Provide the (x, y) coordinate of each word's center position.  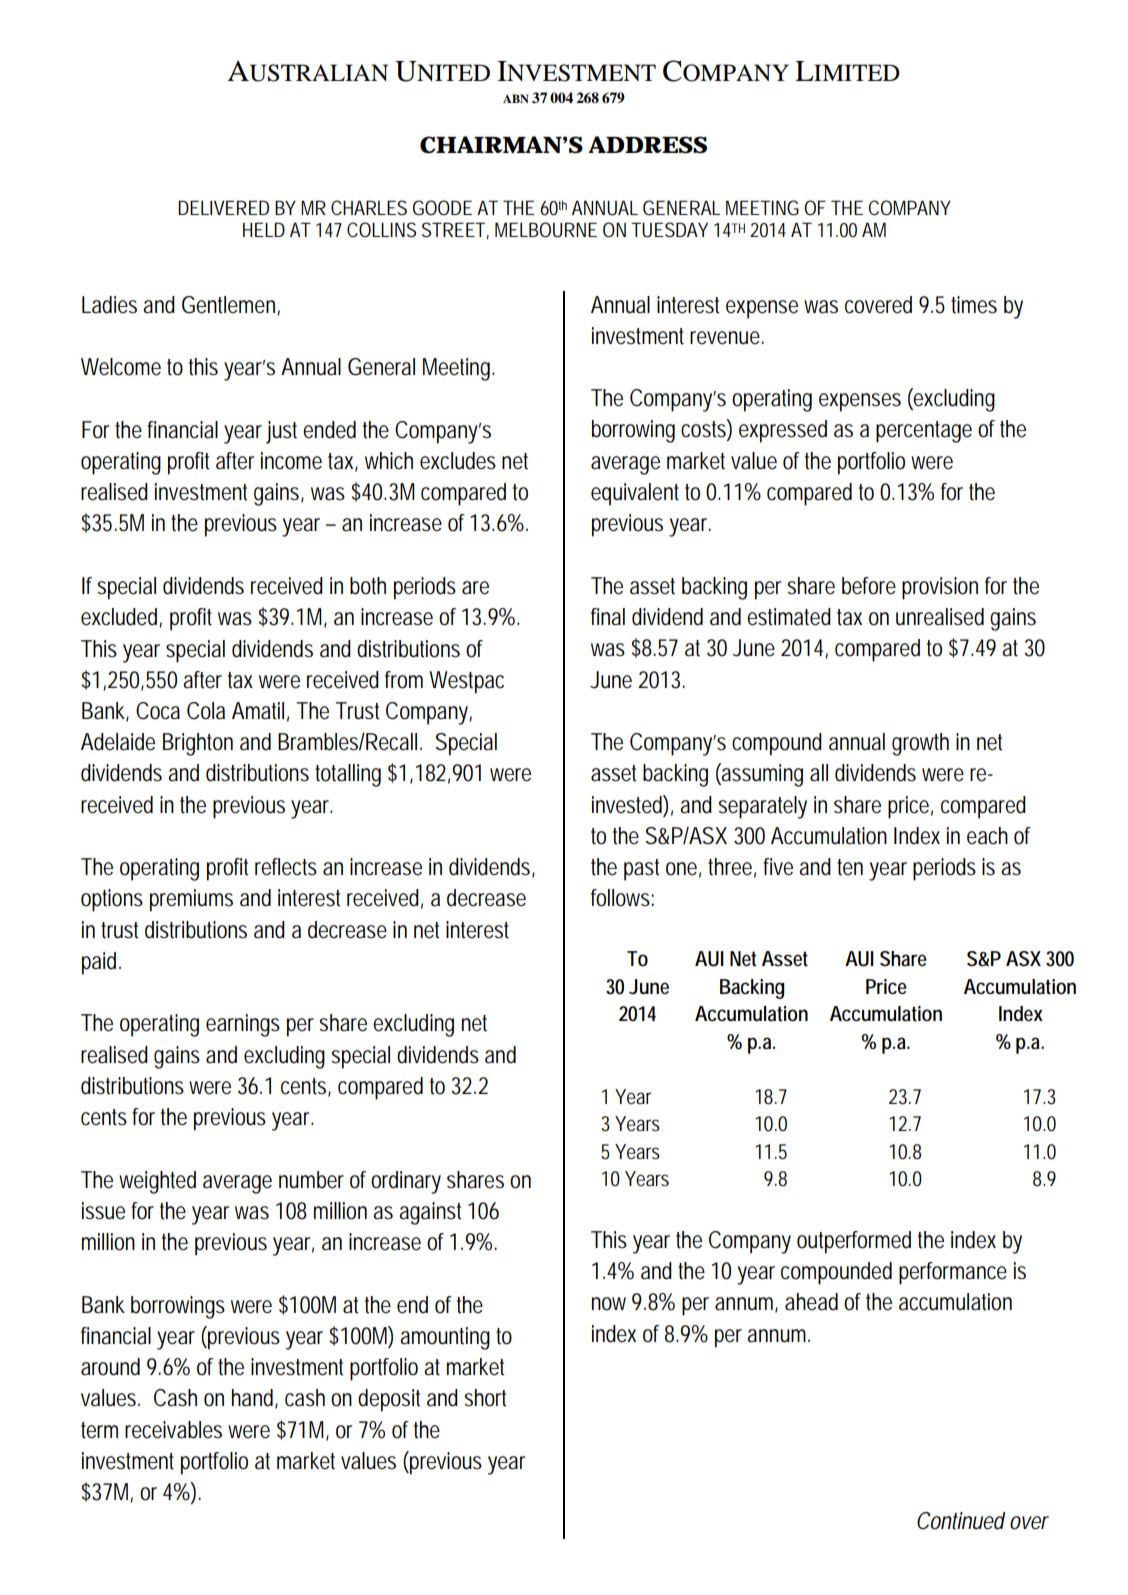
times (974, 305)
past (641, 870)
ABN (516, 98)
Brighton (198, 744)
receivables (173, 1430)
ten (850, 867)
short (485, 1398)
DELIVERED (223, 207)
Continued (961, 1521)
